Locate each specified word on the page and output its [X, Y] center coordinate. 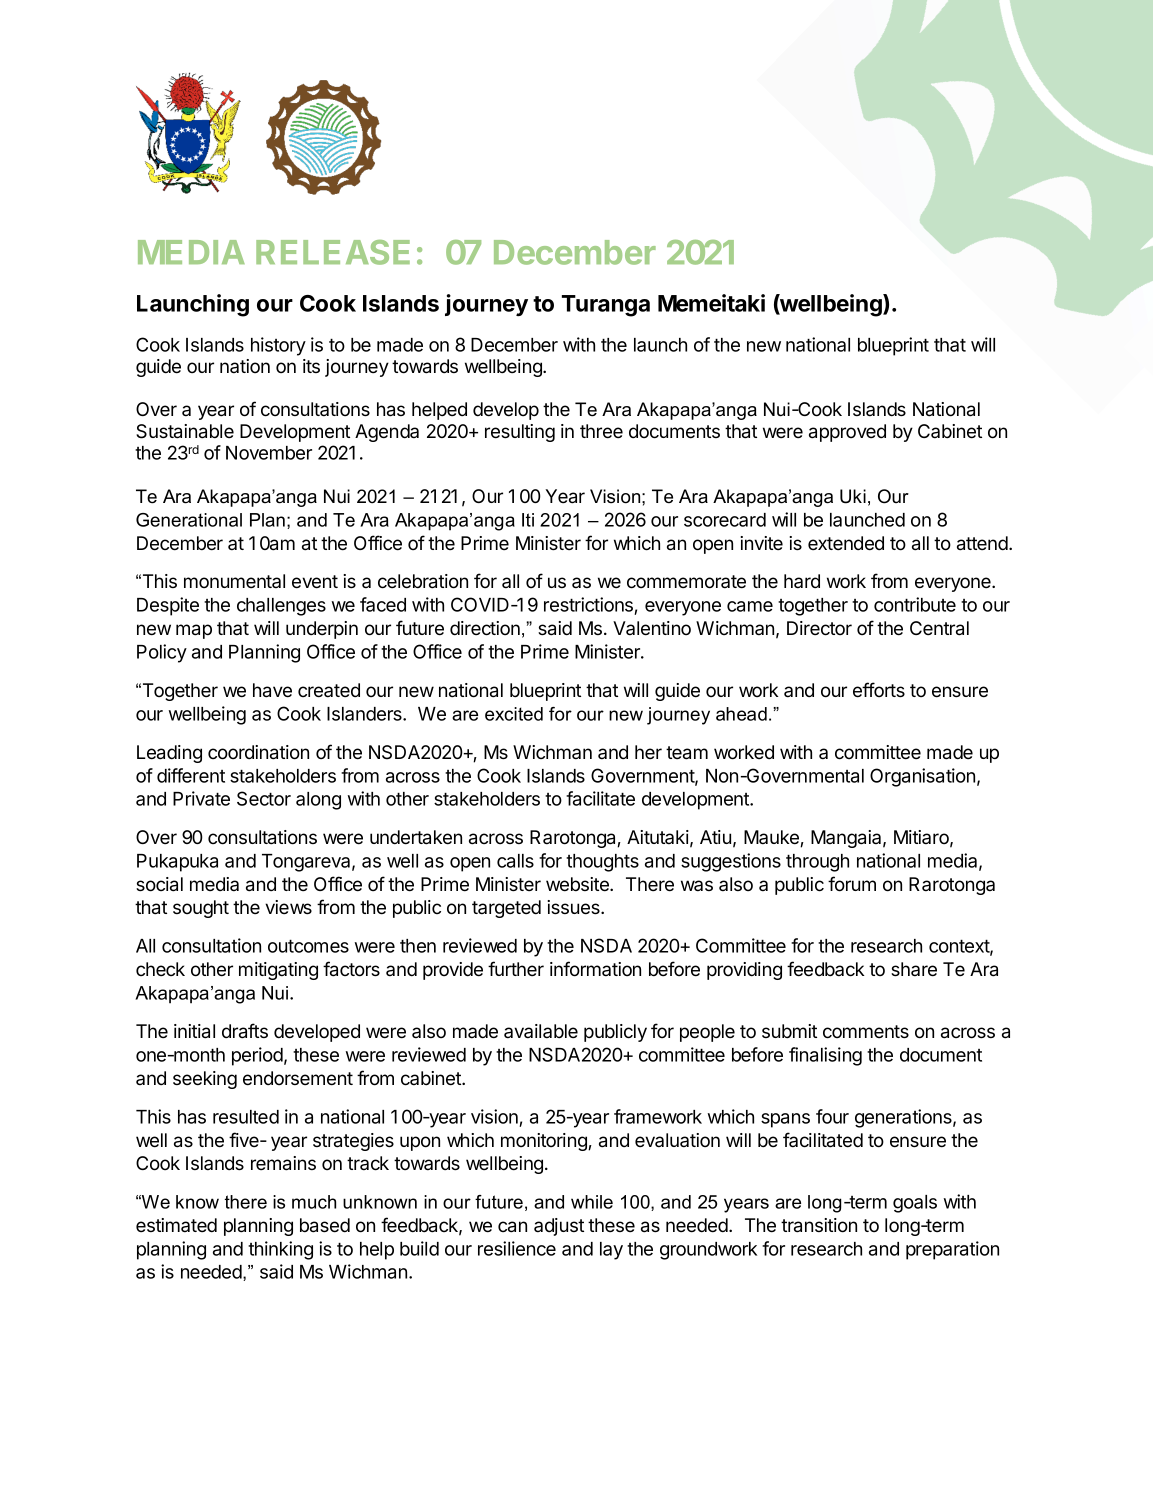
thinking [280, 1250]
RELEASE [333, 252]
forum [852, 884]
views [288, 907]
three [601, 431]
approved [847, 433]
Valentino [652, 628]
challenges [281, 607]
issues [574, 907]
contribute [915, 604]
